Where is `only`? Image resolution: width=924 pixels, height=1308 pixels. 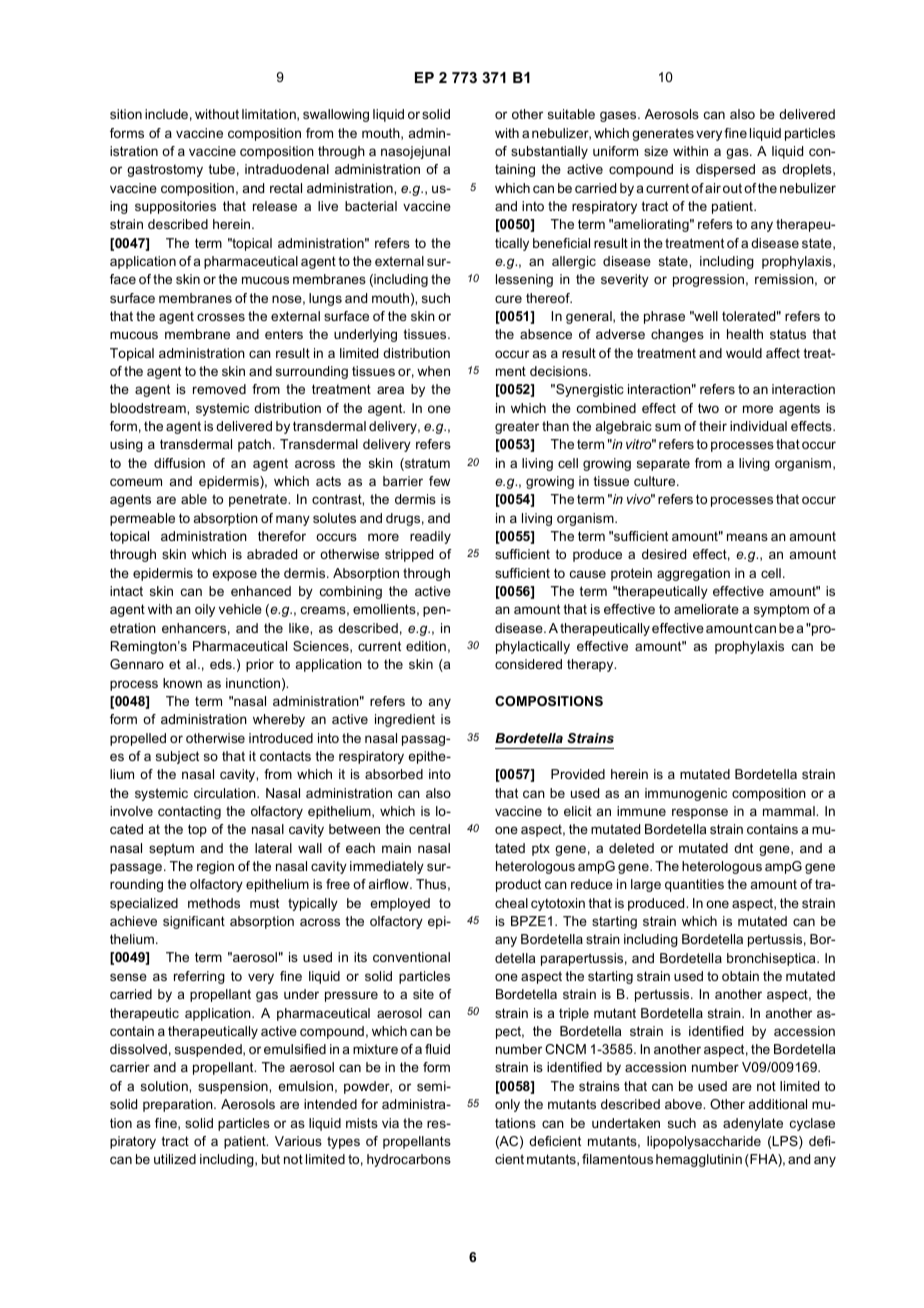 only is located at coordinates (507, 1105).
